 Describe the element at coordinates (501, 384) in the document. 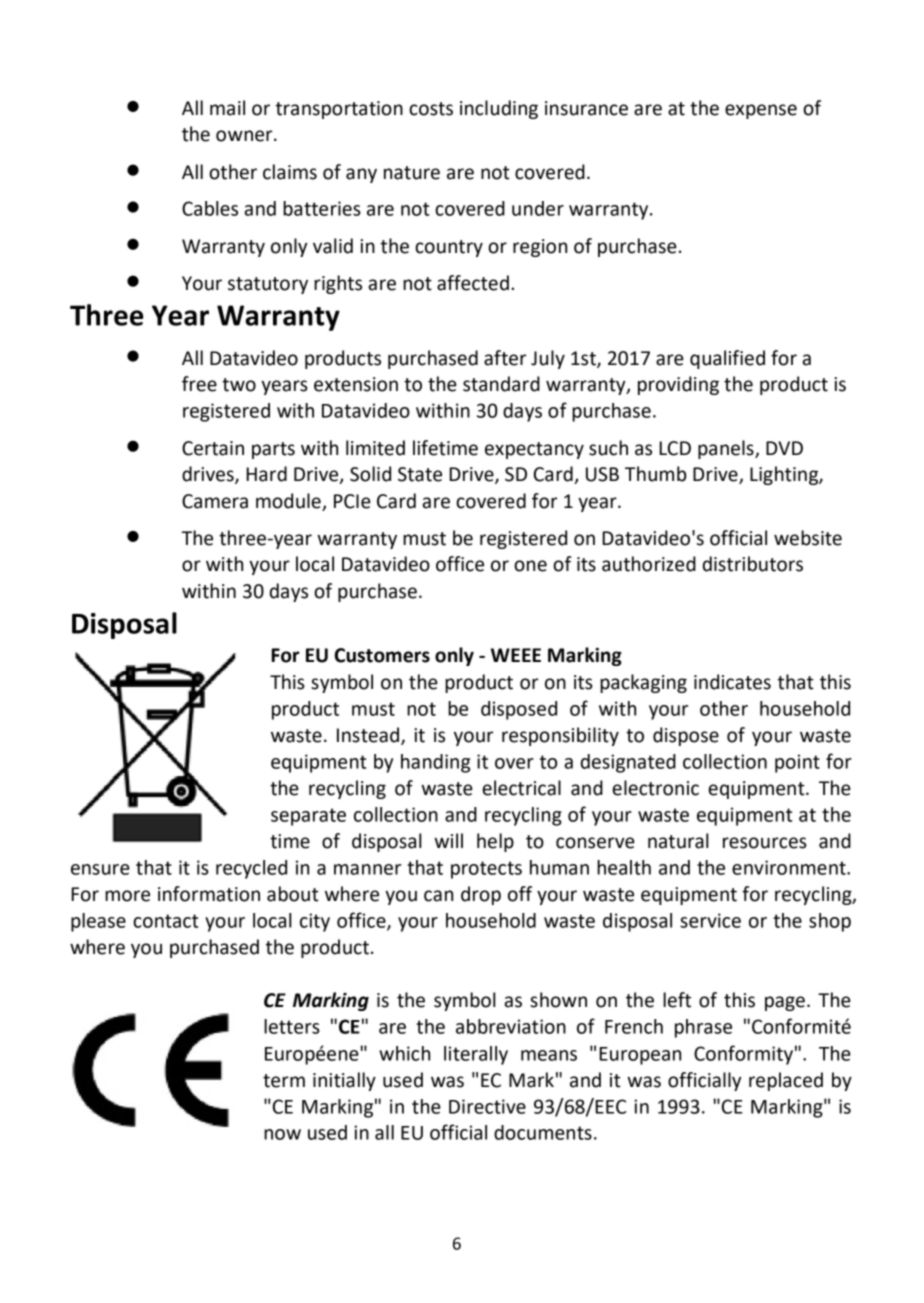

I see `standard` at that location.
